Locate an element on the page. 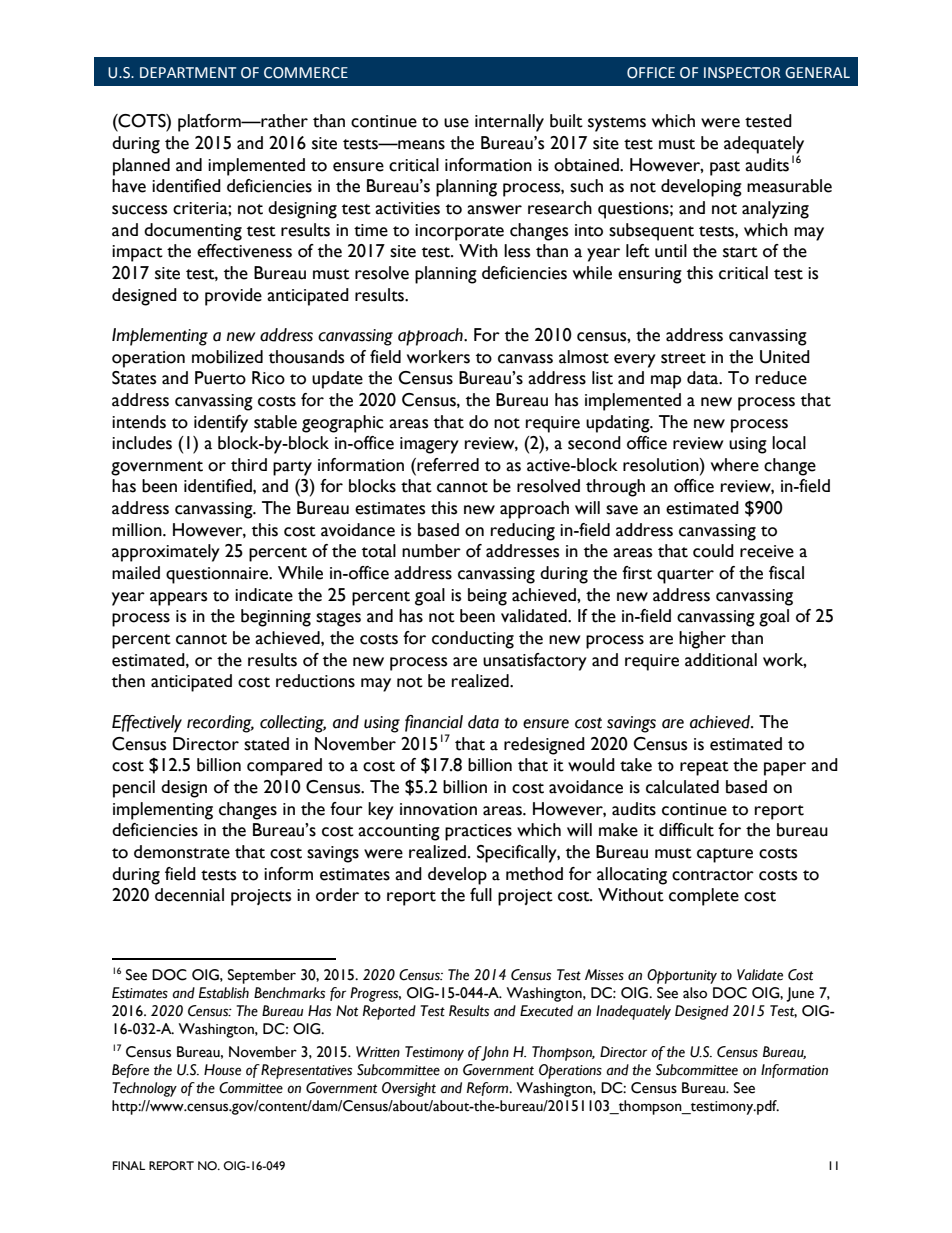 The image size is (952, 1233). DEPARTMENT is located at coordinates (188, 72).
